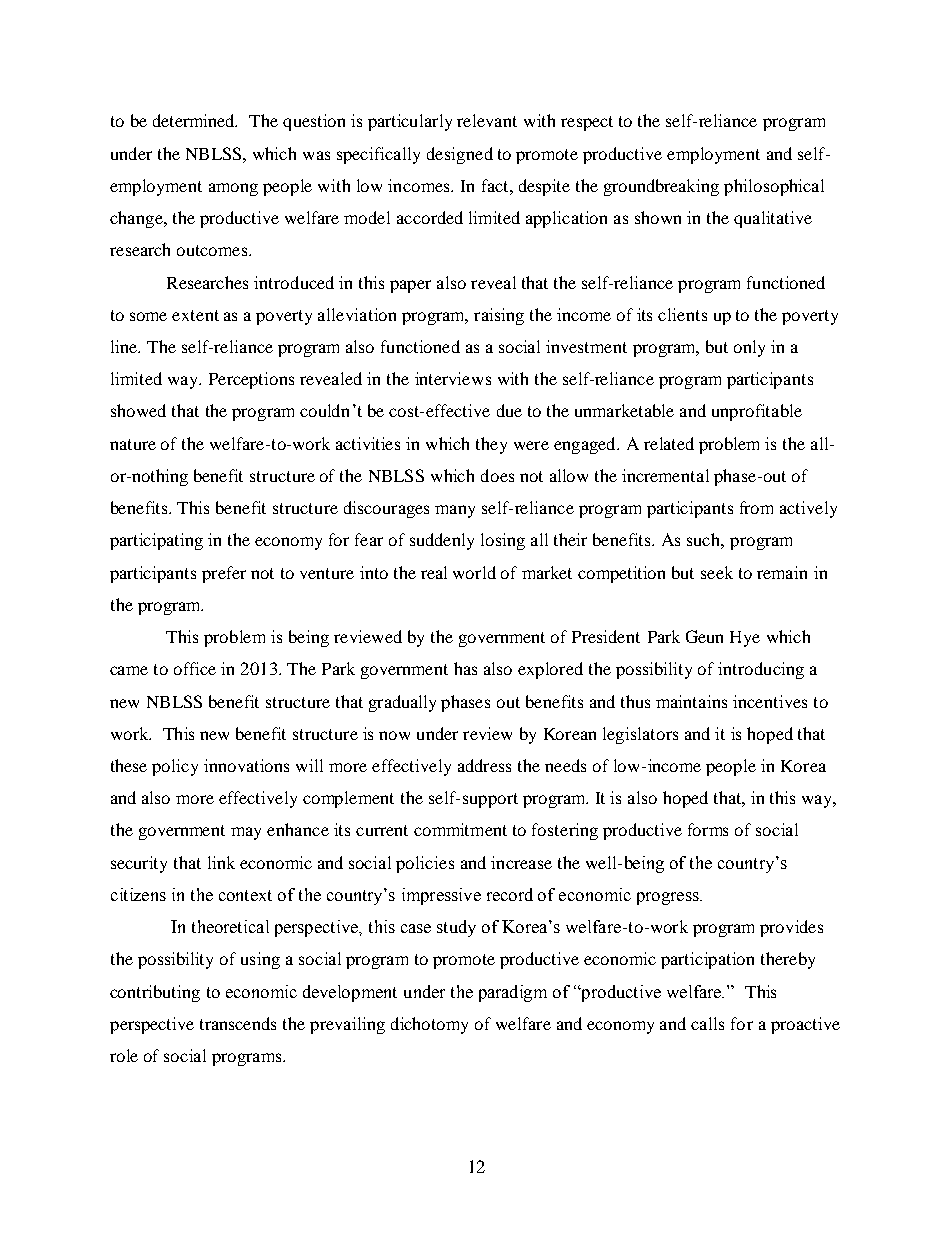  What do you see at coordinates (224, 574) in the image?
I see `prefer` at bounding box center [224, 574].
